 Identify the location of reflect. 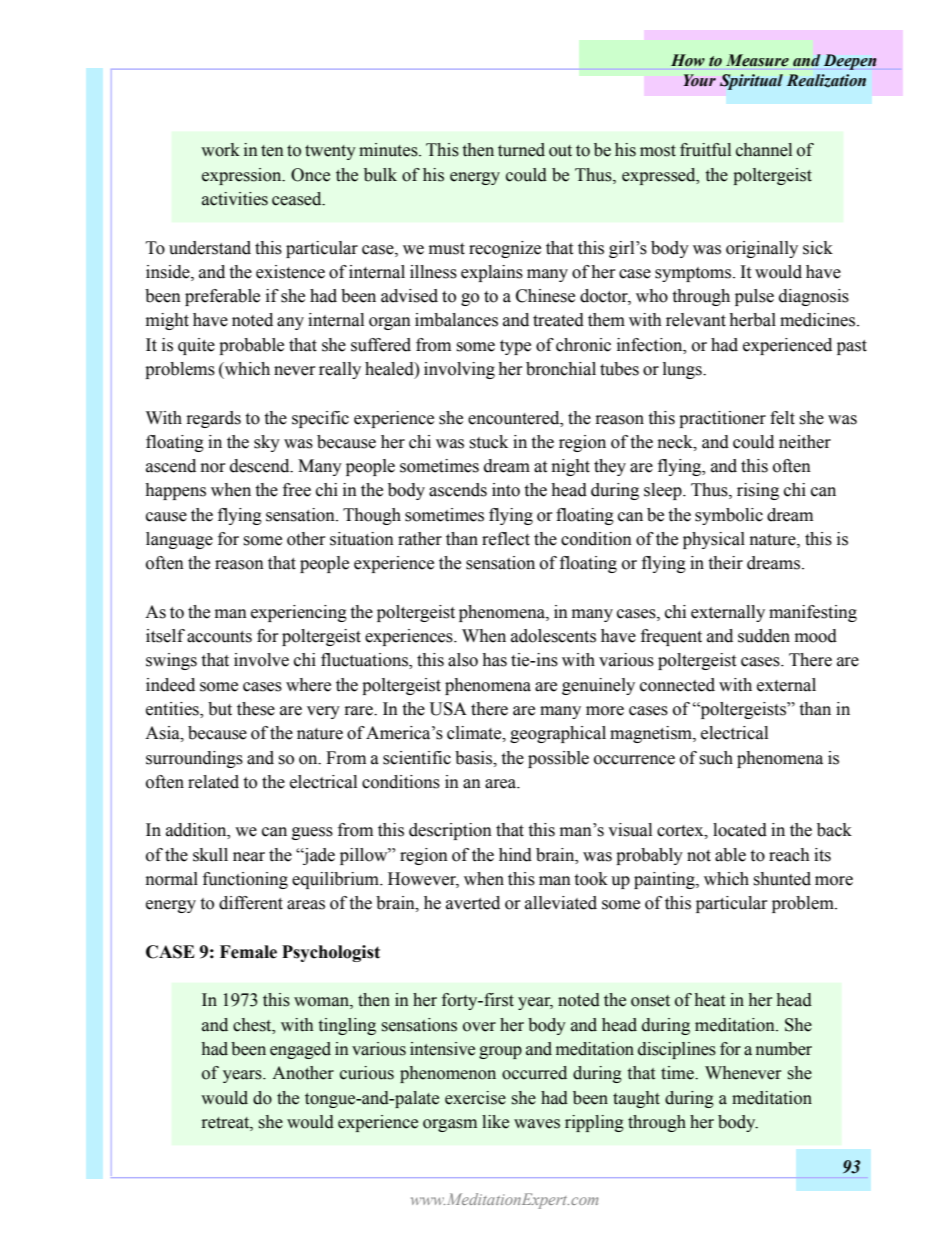
(506, 539).
